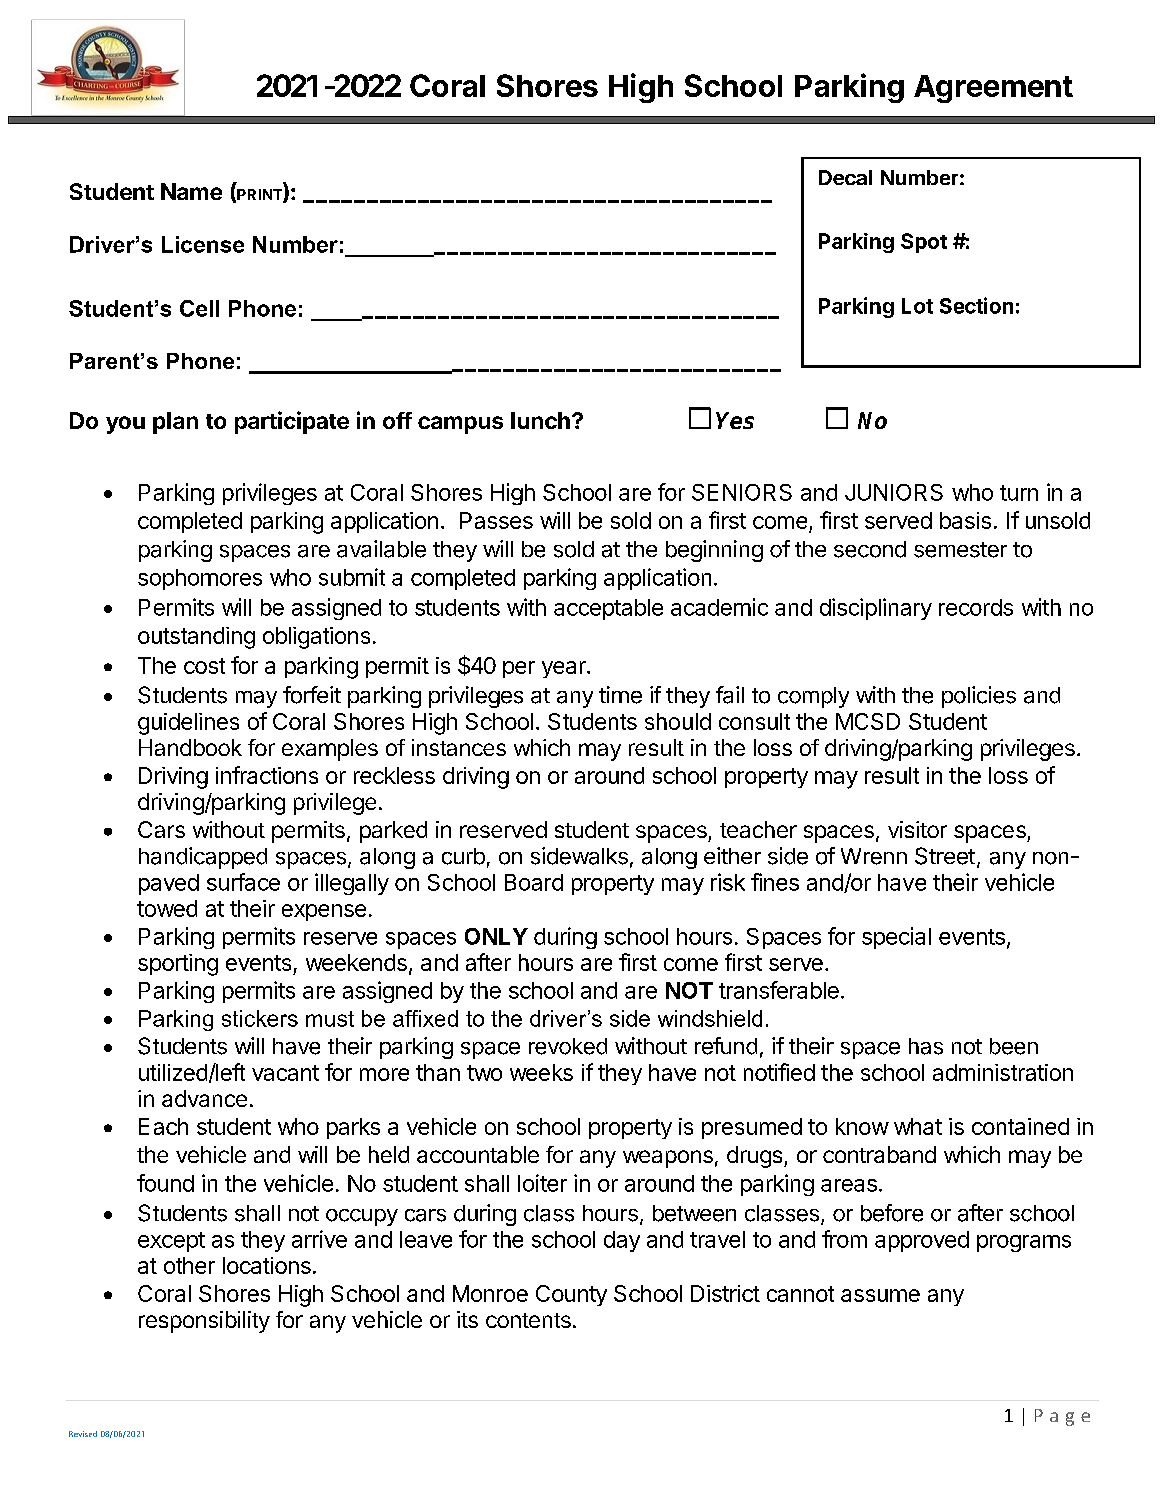 This page has width=1165, height=1508. I want to click on special, so click(896, 938).
